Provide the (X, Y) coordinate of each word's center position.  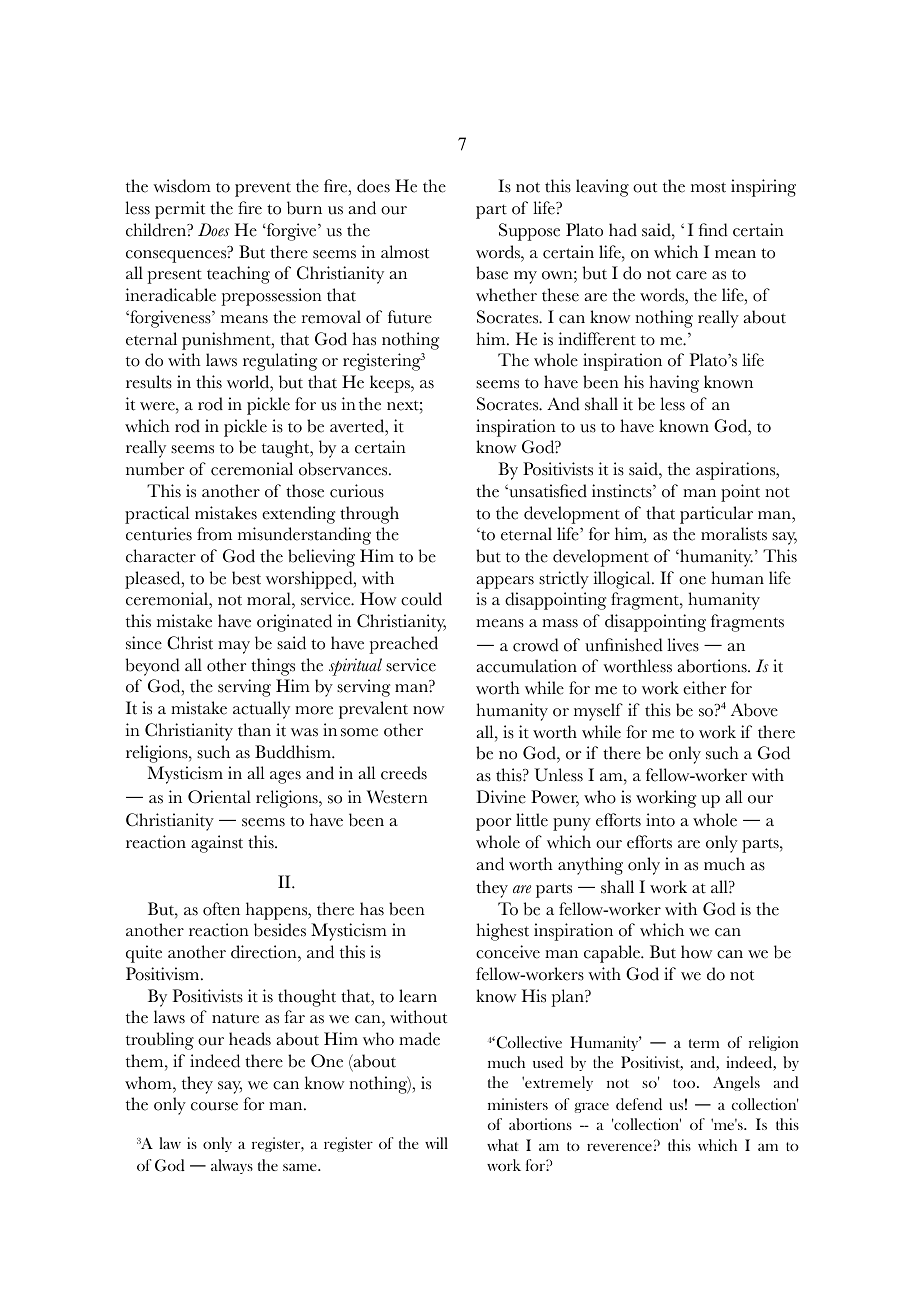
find (713, 230)
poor (493, 824)
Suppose (529, 232)
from (214, 534)
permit (180, 210)
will (436, 1143)
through (369, 515)
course (214, 1106)
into (660, 820)
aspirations (737, 471)
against (217, 844)
